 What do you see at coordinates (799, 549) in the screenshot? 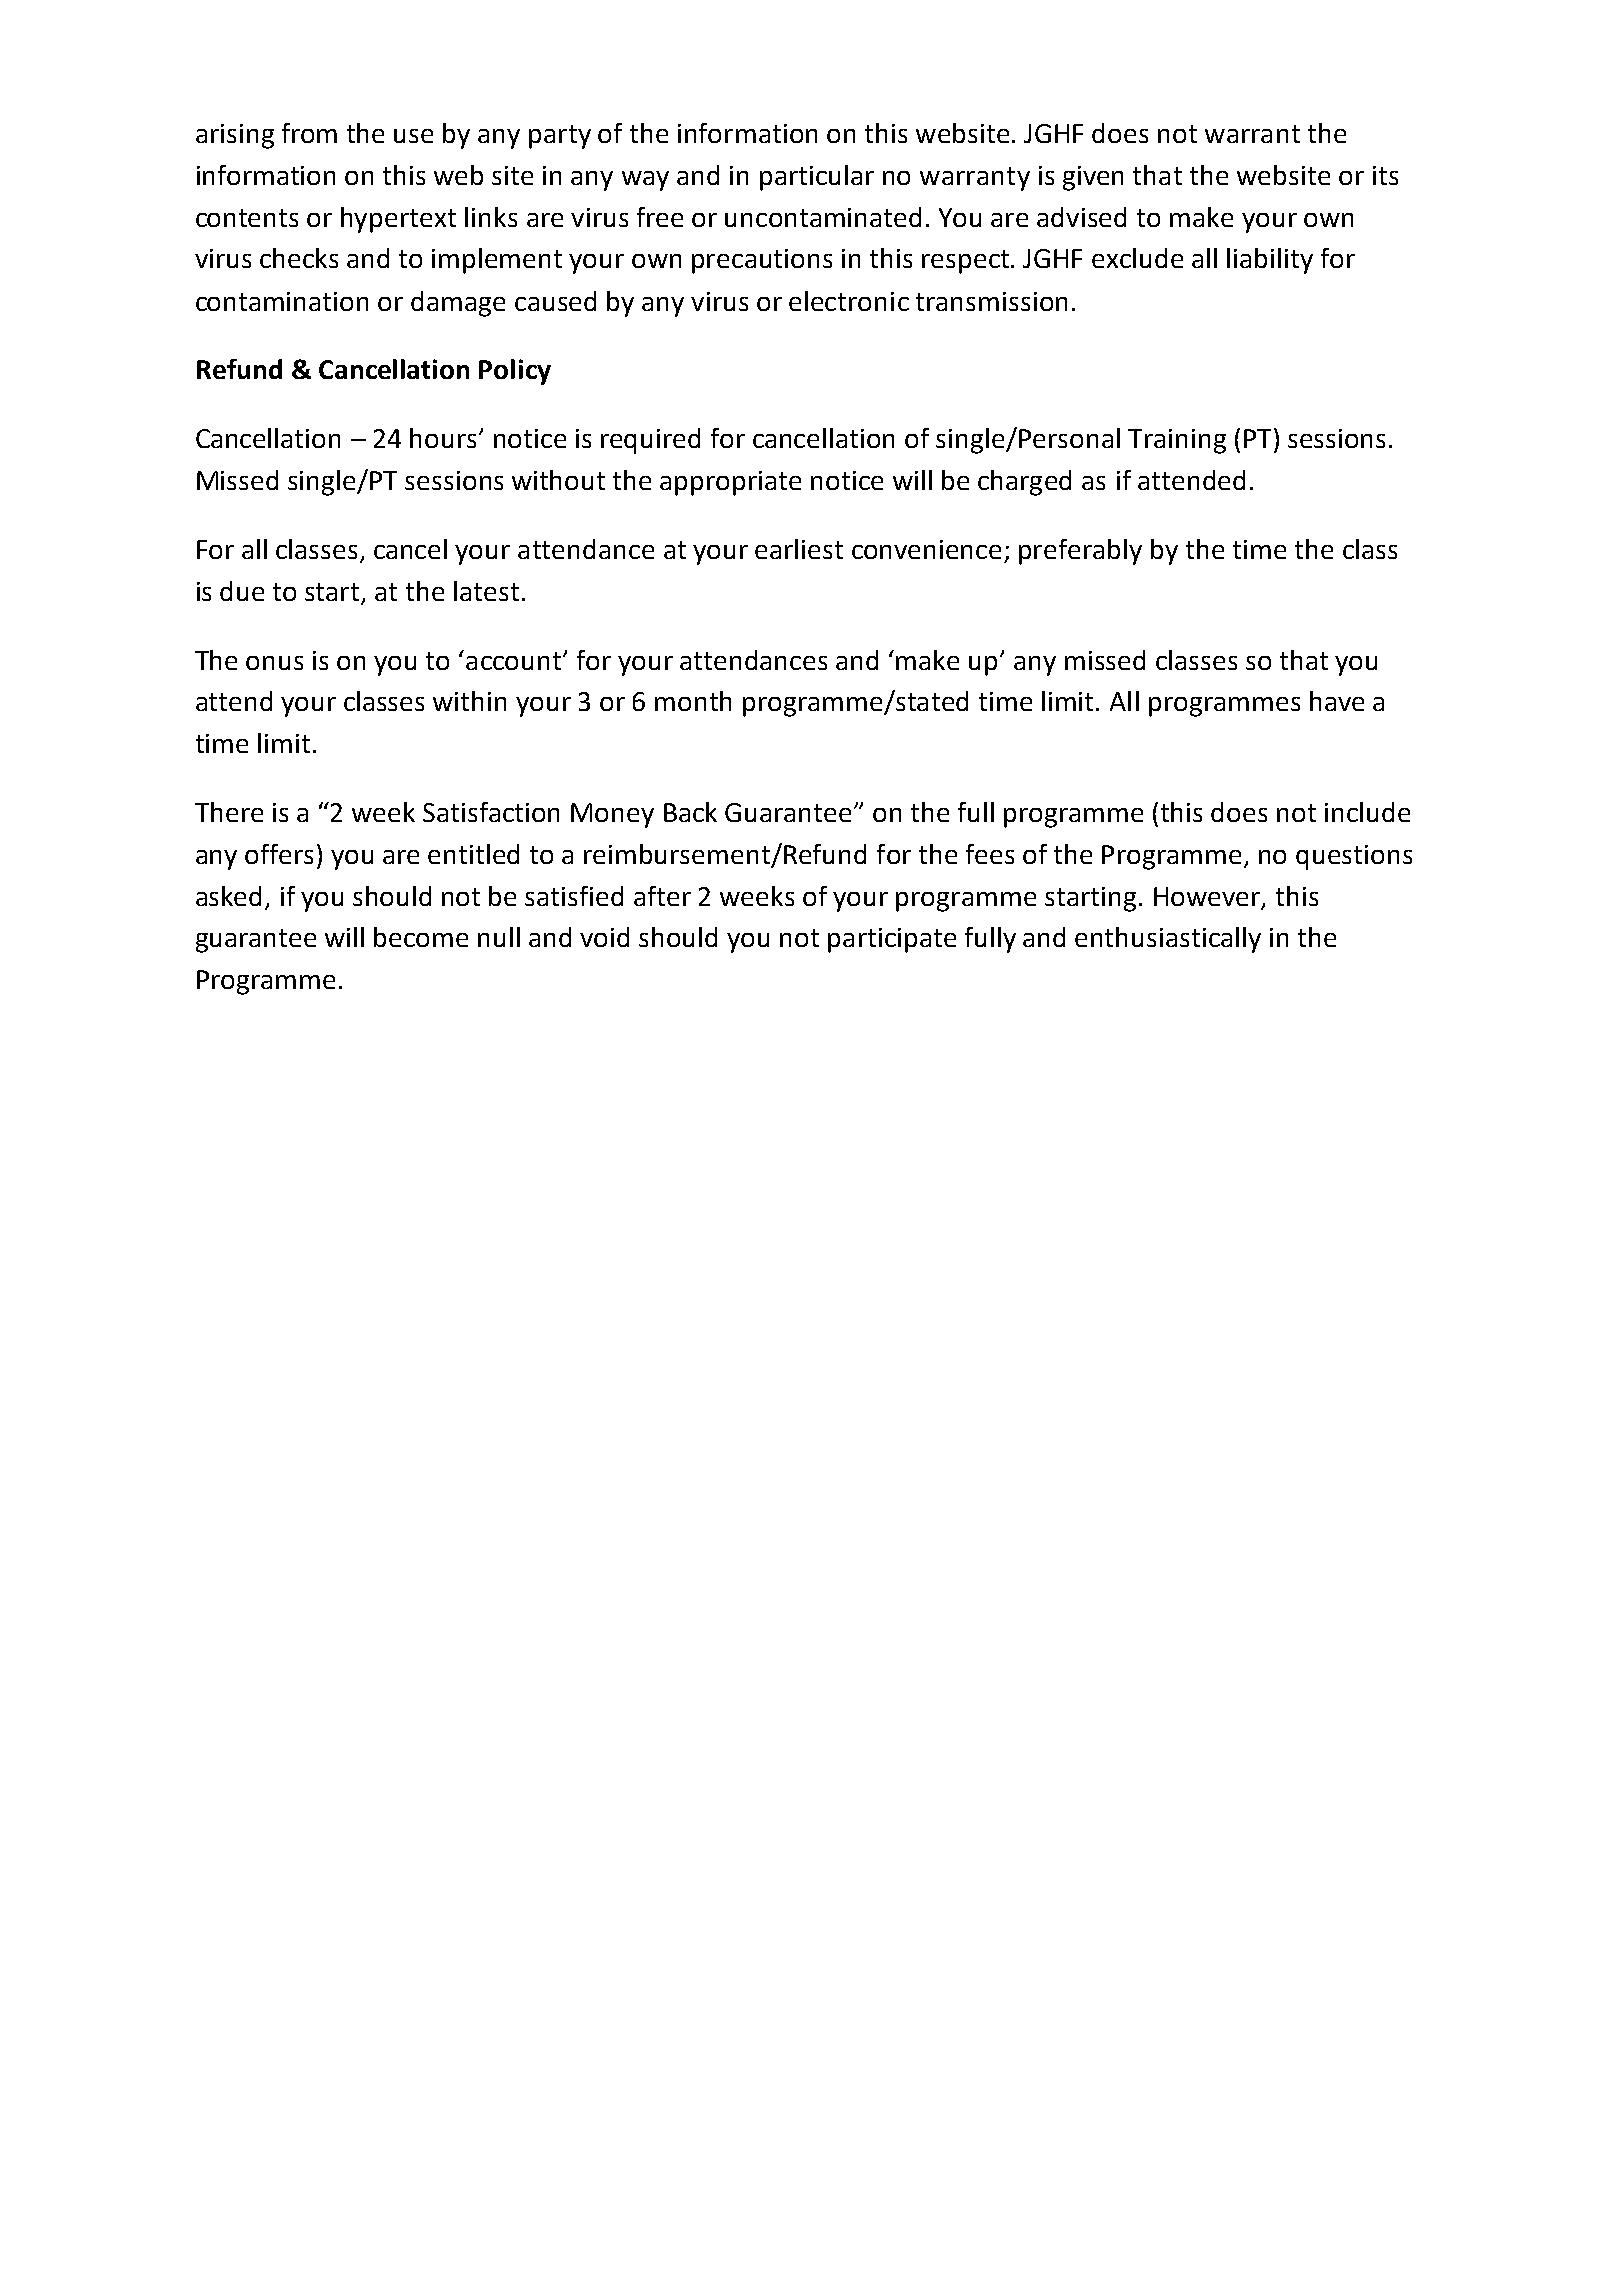
I see `earliest` at bounding box center [799, 549].
